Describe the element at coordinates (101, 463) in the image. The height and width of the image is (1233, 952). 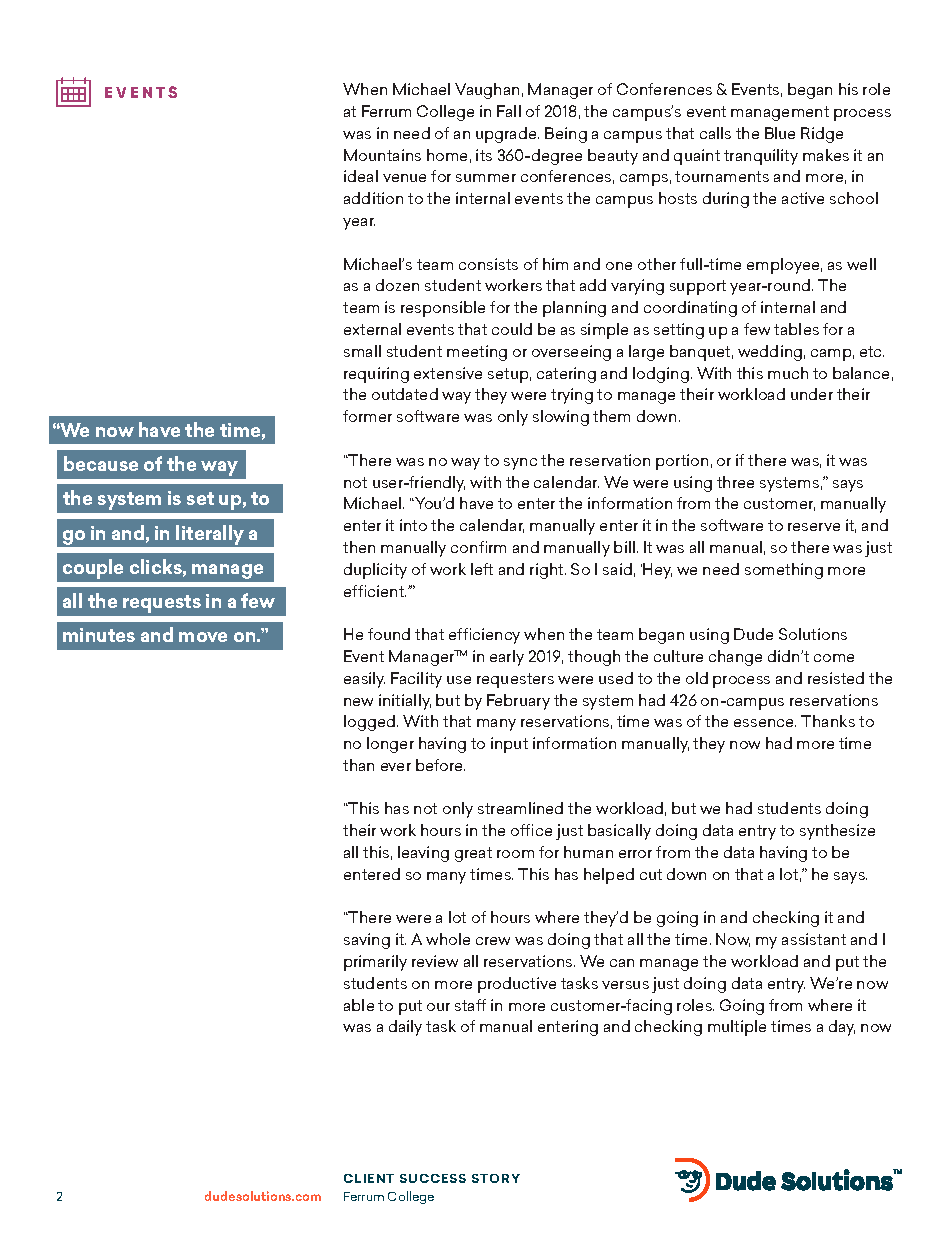
I see `because` at that location.
